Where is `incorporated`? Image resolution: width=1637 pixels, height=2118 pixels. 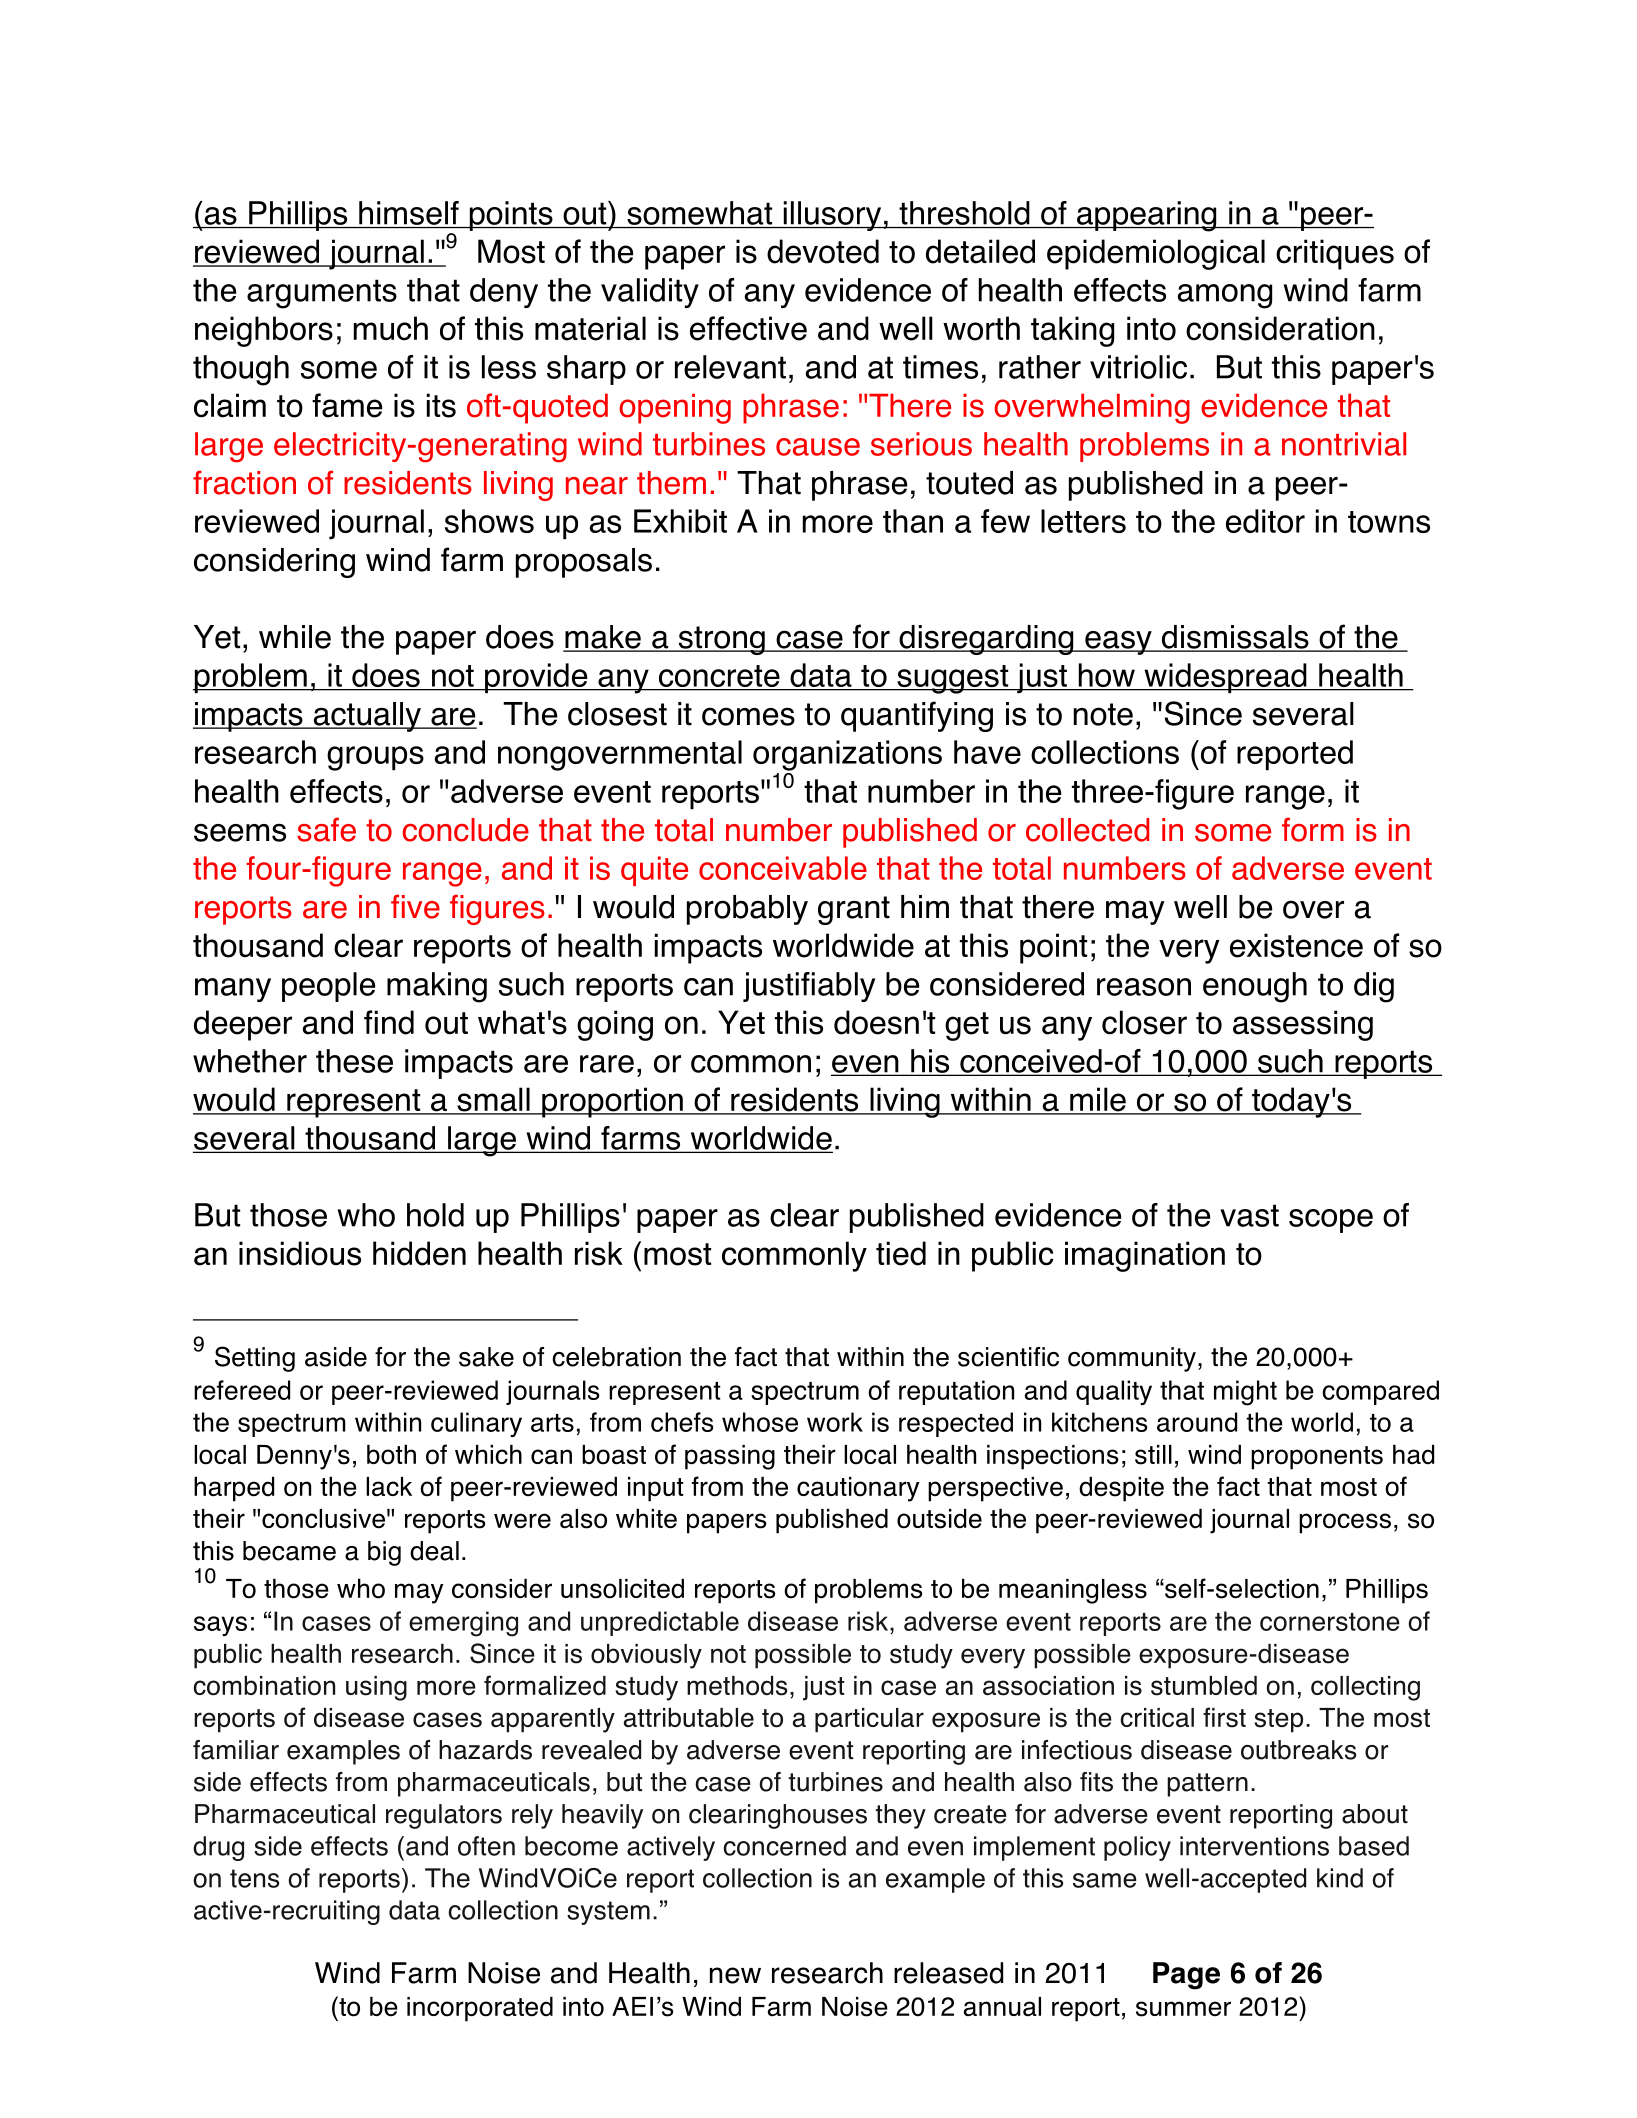
incorporated is located at coordinates (480, 2009).
